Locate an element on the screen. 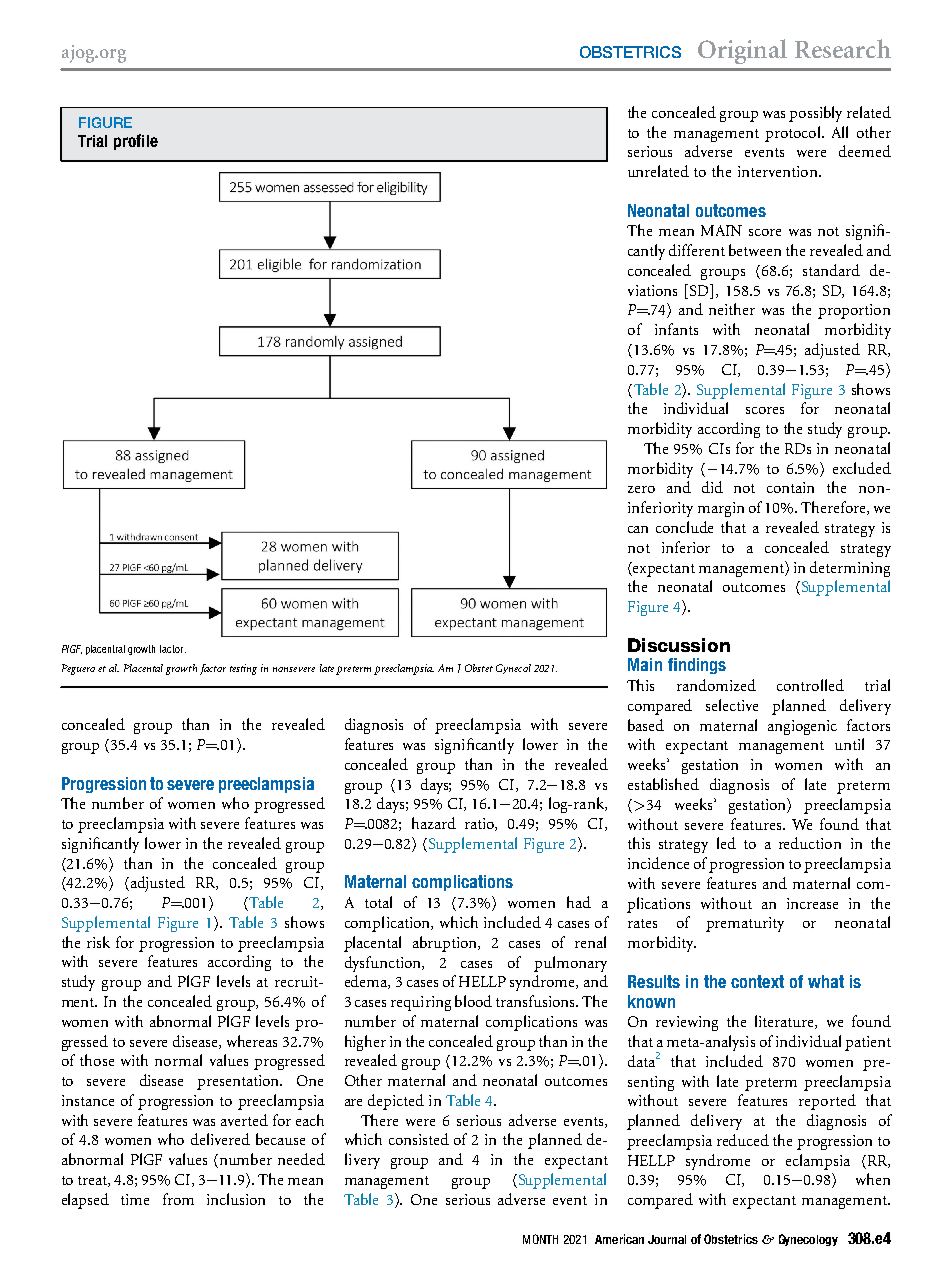 The image size is (952, 1280). based is located at coordinates (646, 725).
